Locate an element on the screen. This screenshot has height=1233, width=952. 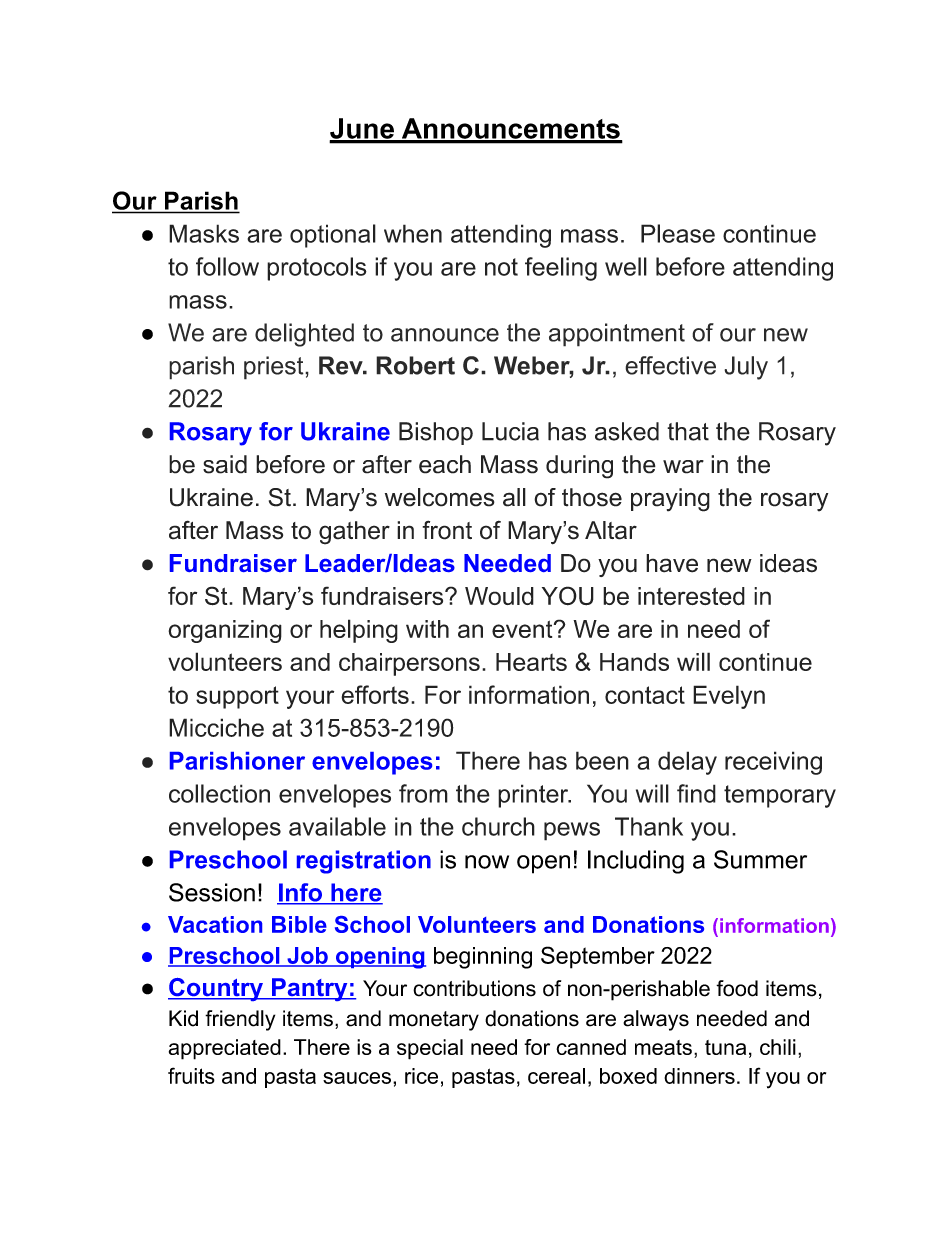
organizing is located at coordinates (225, 631).
